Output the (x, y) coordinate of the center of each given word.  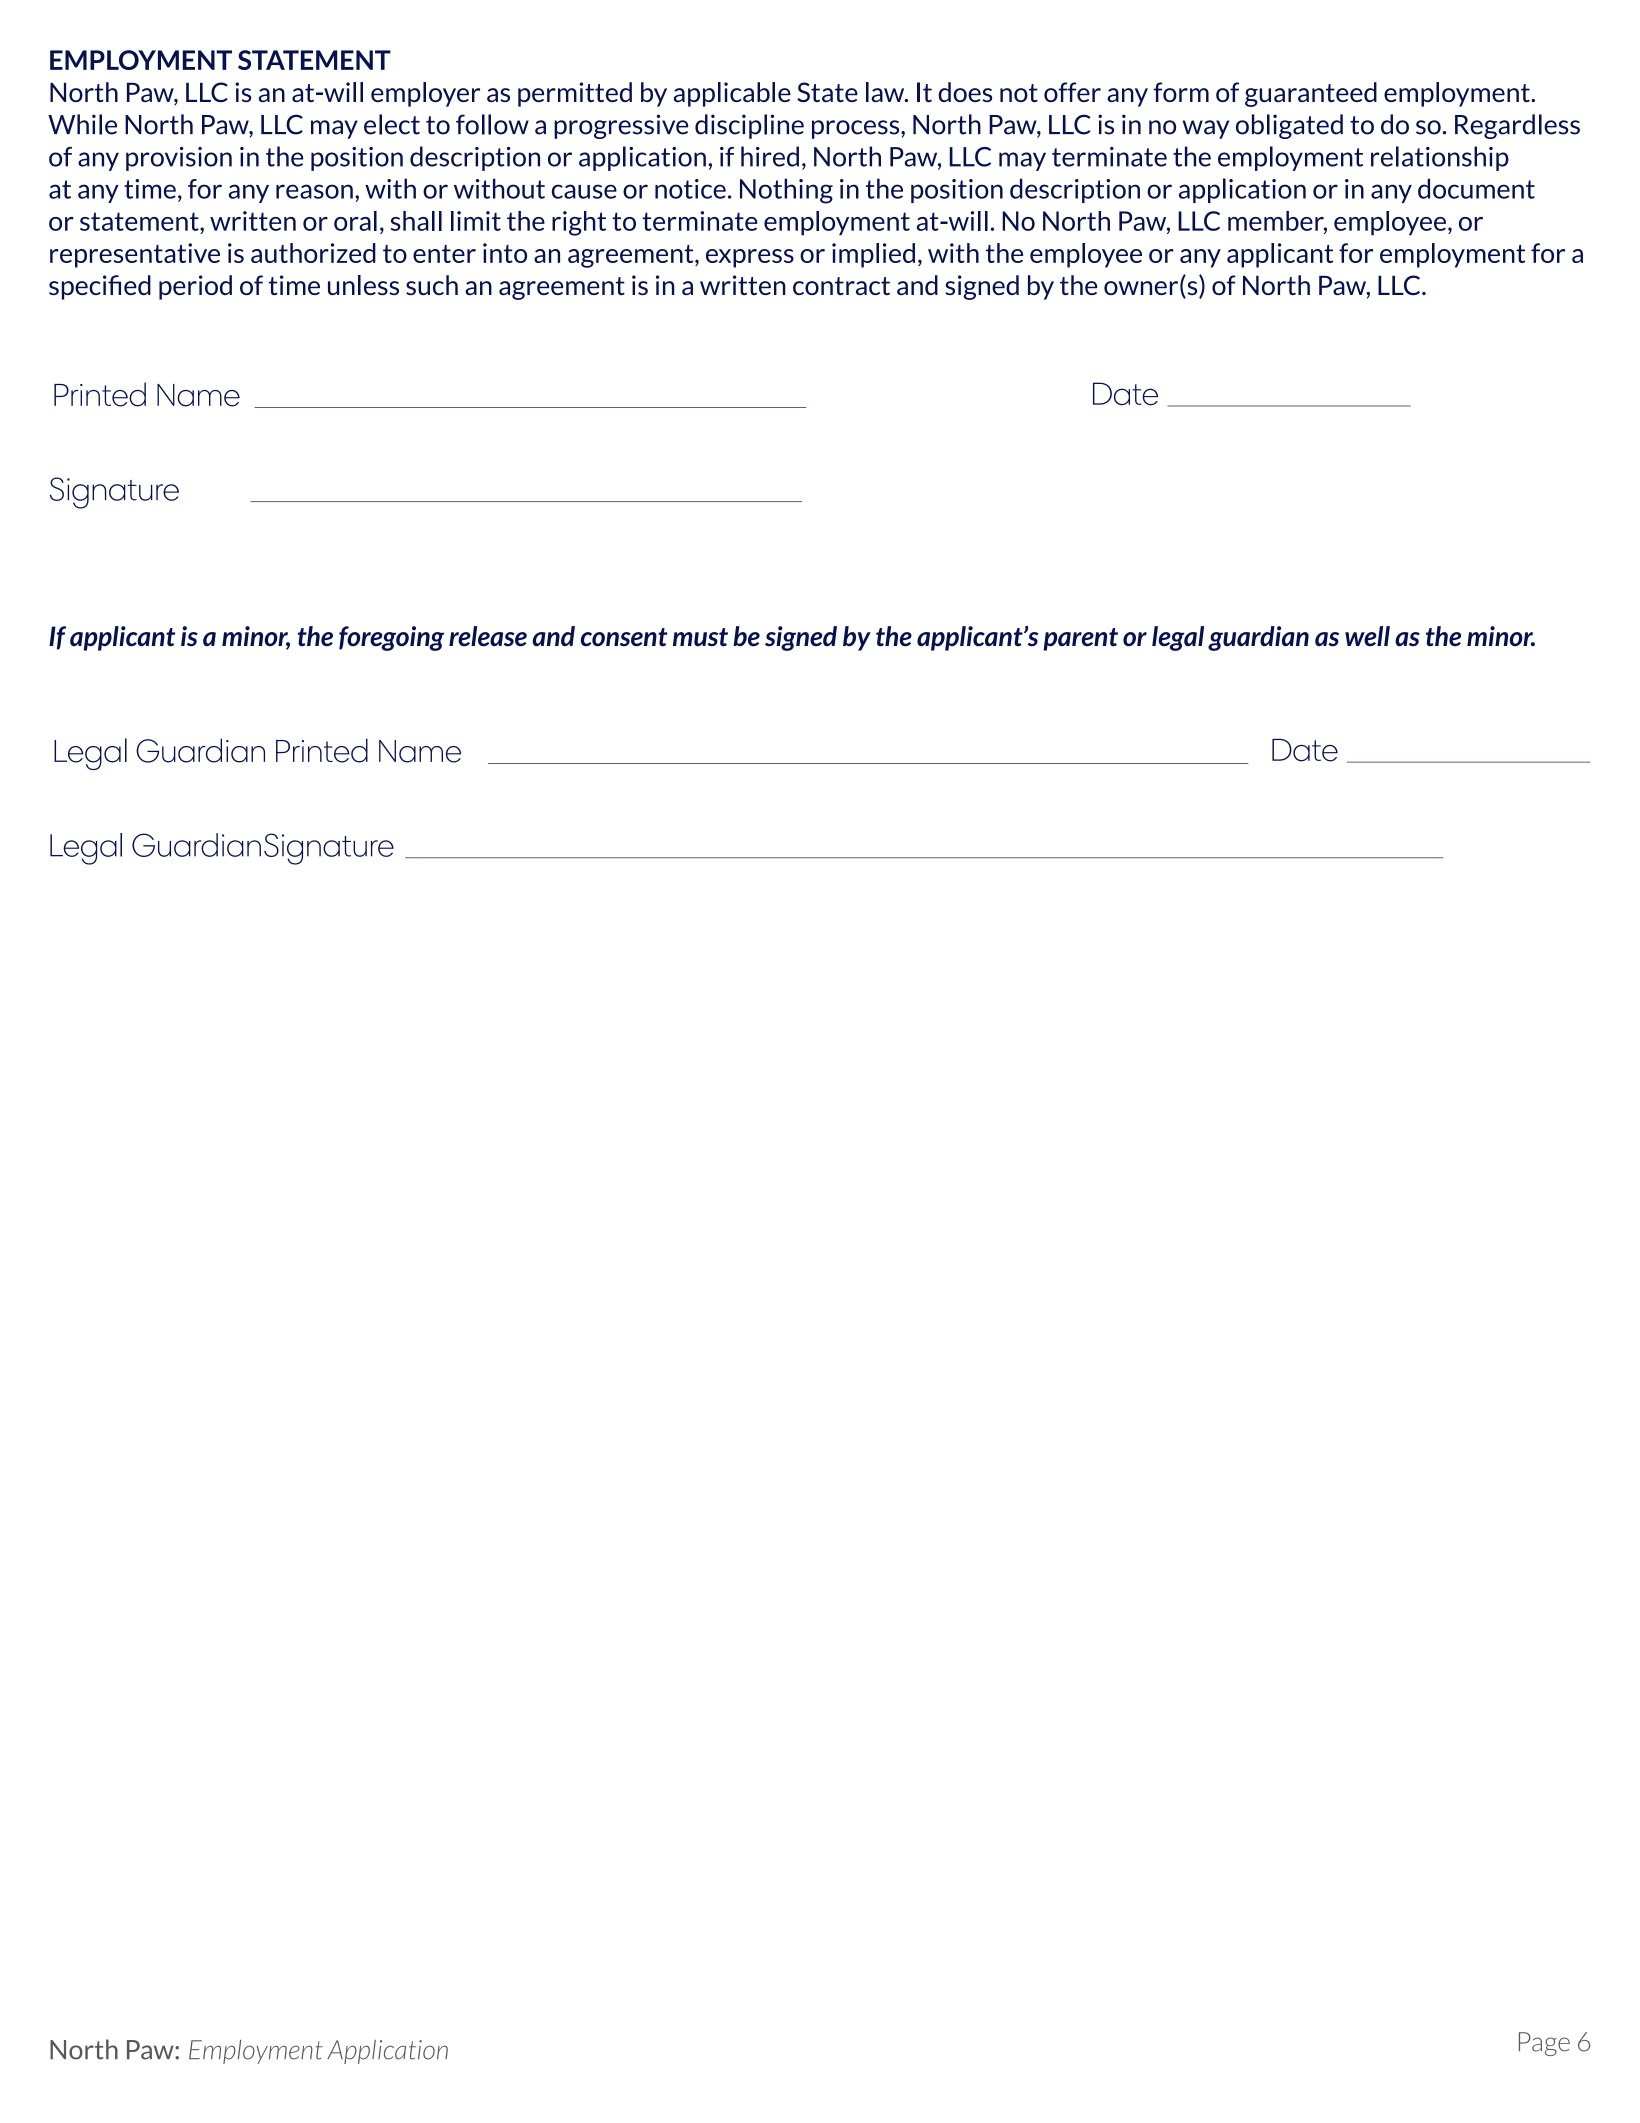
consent (624, 637)
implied (873, 255)
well (1367, 636)
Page (1544, 2044)
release (488, 636)
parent (1080, 639)
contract (841, 286)
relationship (1440, 158)
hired (770, 156)
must (700, 637)
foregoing (391, 638)
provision (179, 159)
